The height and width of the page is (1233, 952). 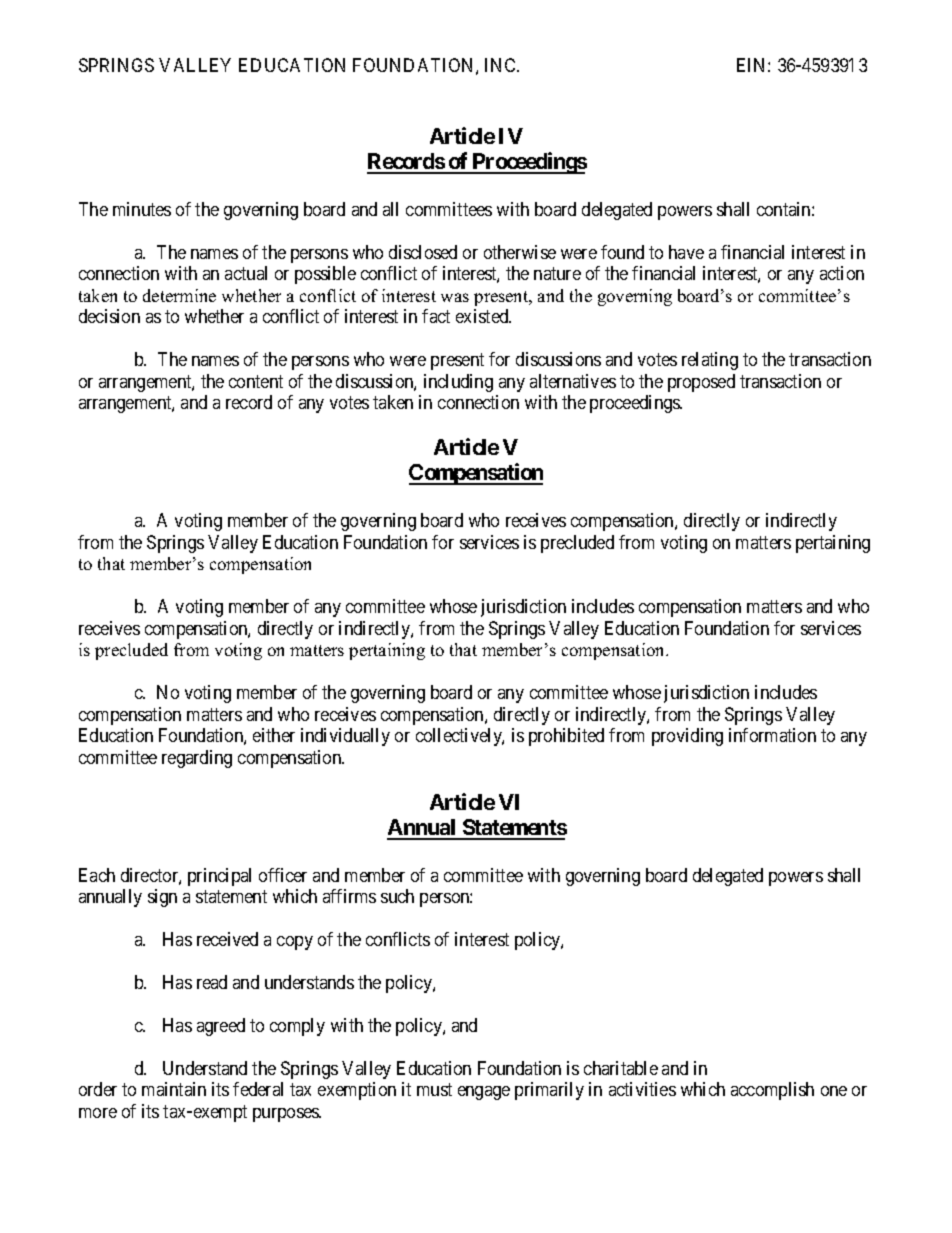 I want to click on disclosed, so click(x=423, y=252).
